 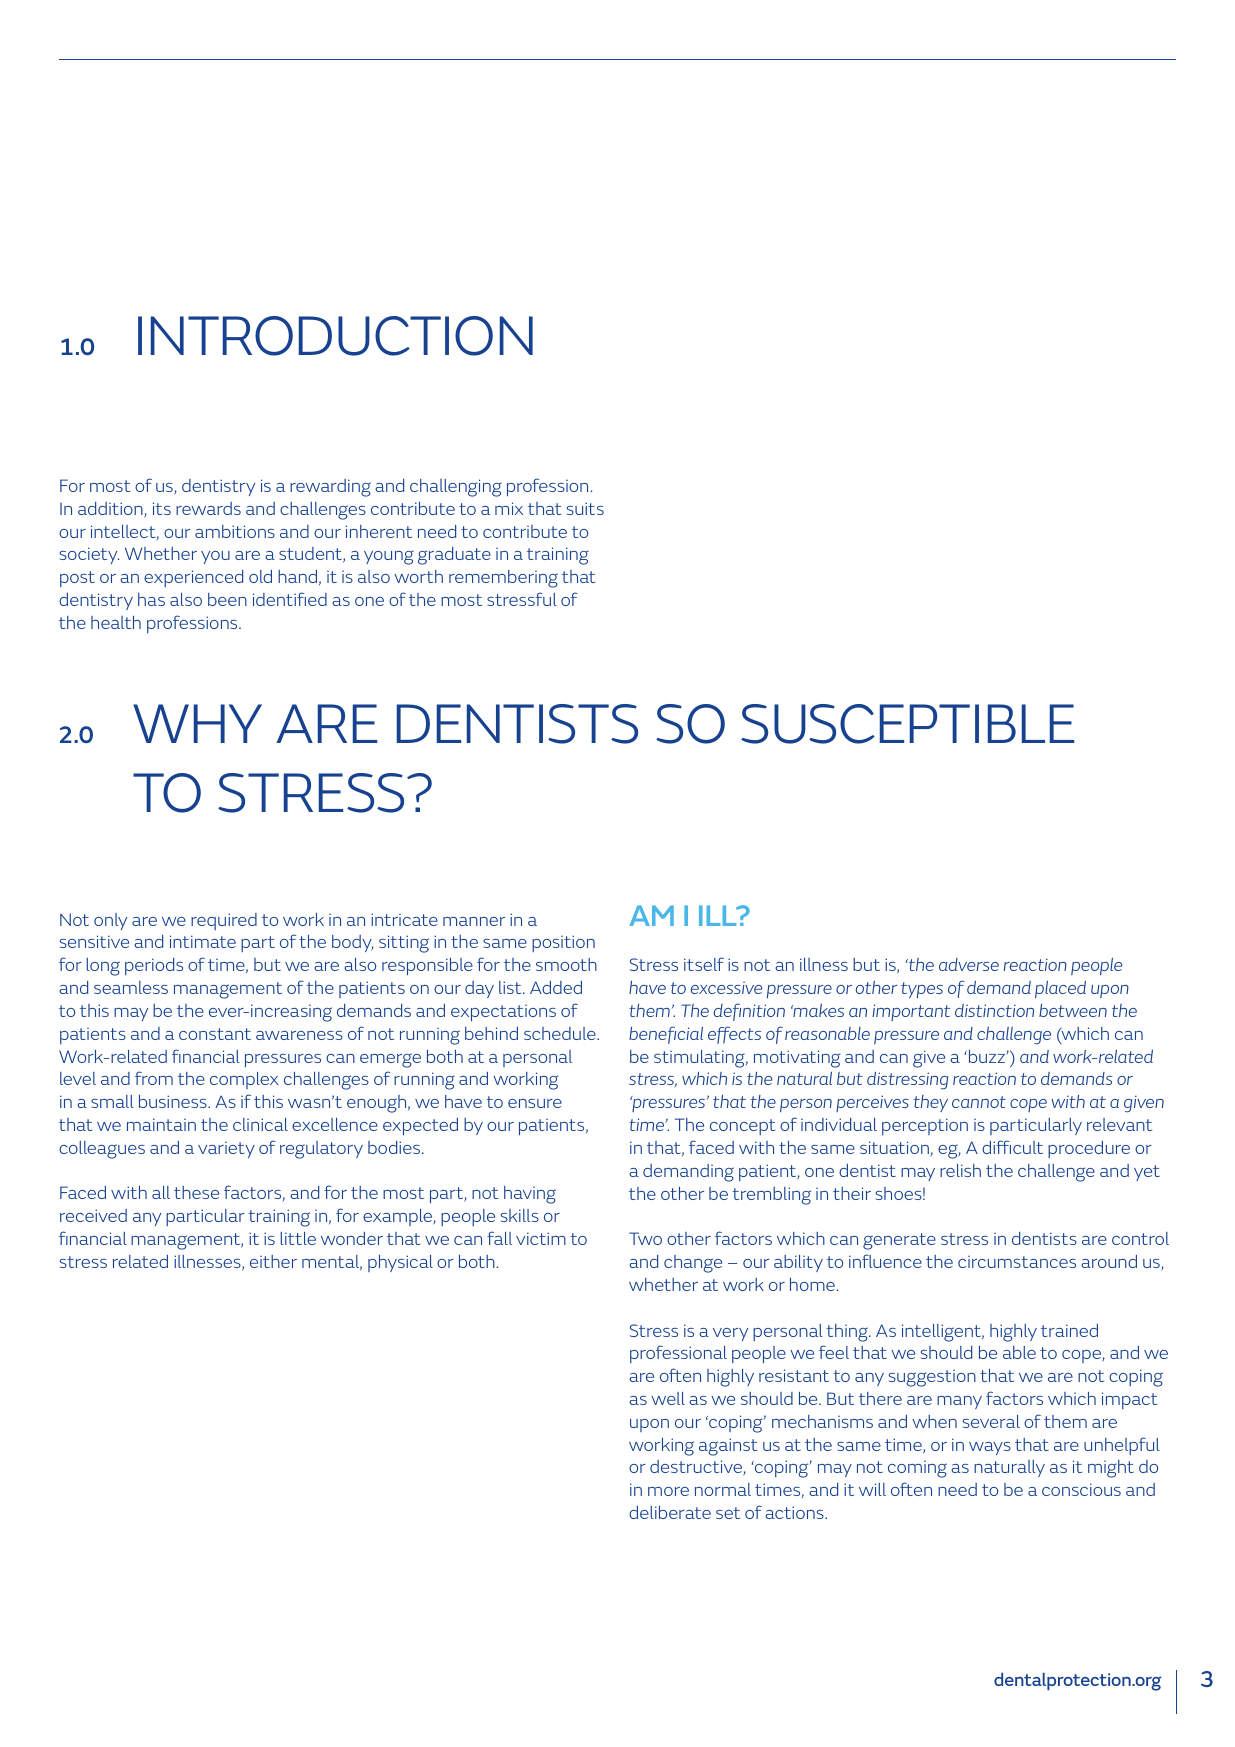 What do you see at coordinates (215, 1034) in the page?
I see `constant` at bounding box center [215, 1034].
